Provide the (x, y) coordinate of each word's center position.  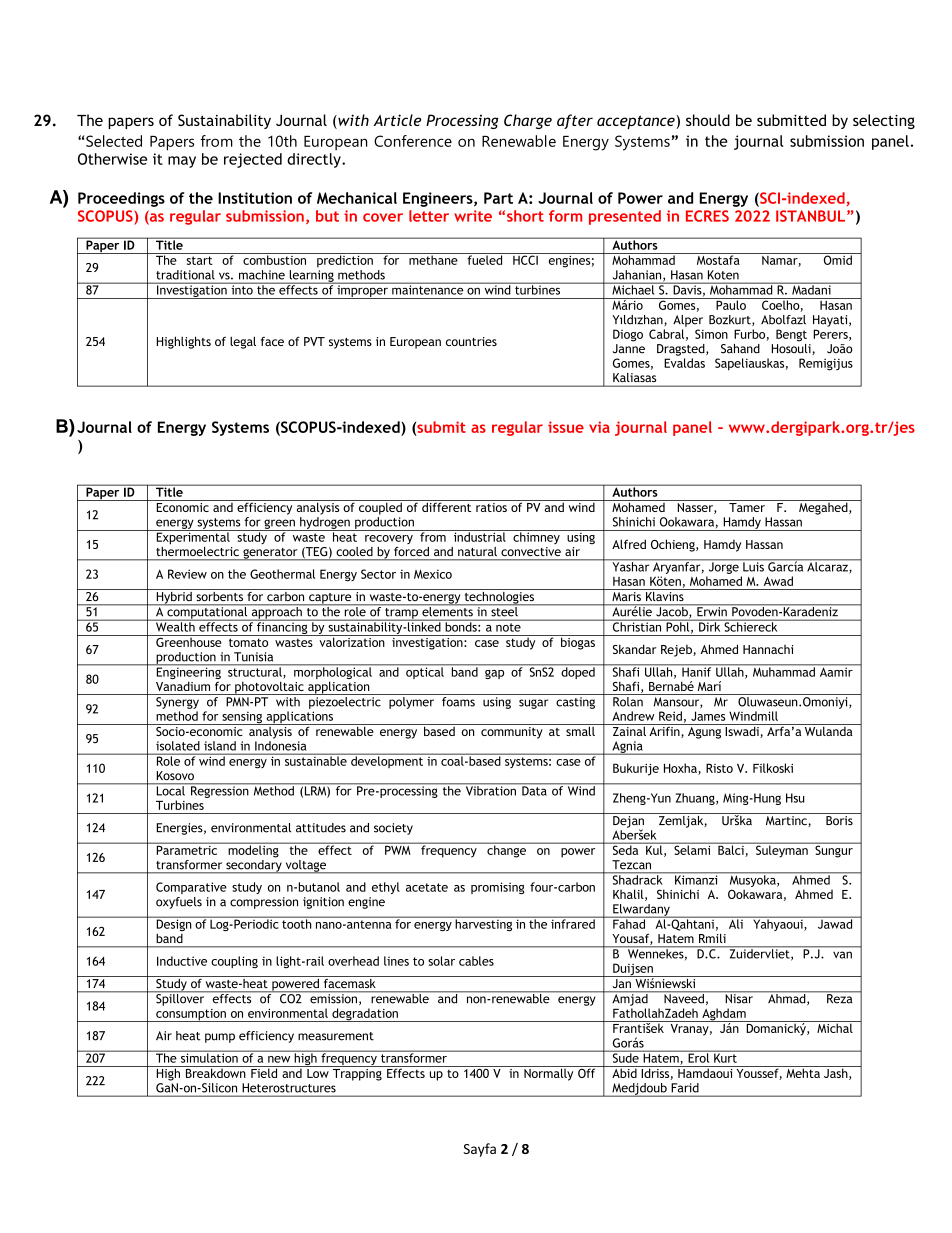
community (512, 731)
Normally (549, 1073)
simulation (209, 1057)
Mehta (803, 1072)
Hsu (795, 798)
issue (566, 427)
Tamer (747, 507)
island (220, 746)
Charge (528, 121)
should (708, 120)
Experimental (193, 537)
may (182, 162)
